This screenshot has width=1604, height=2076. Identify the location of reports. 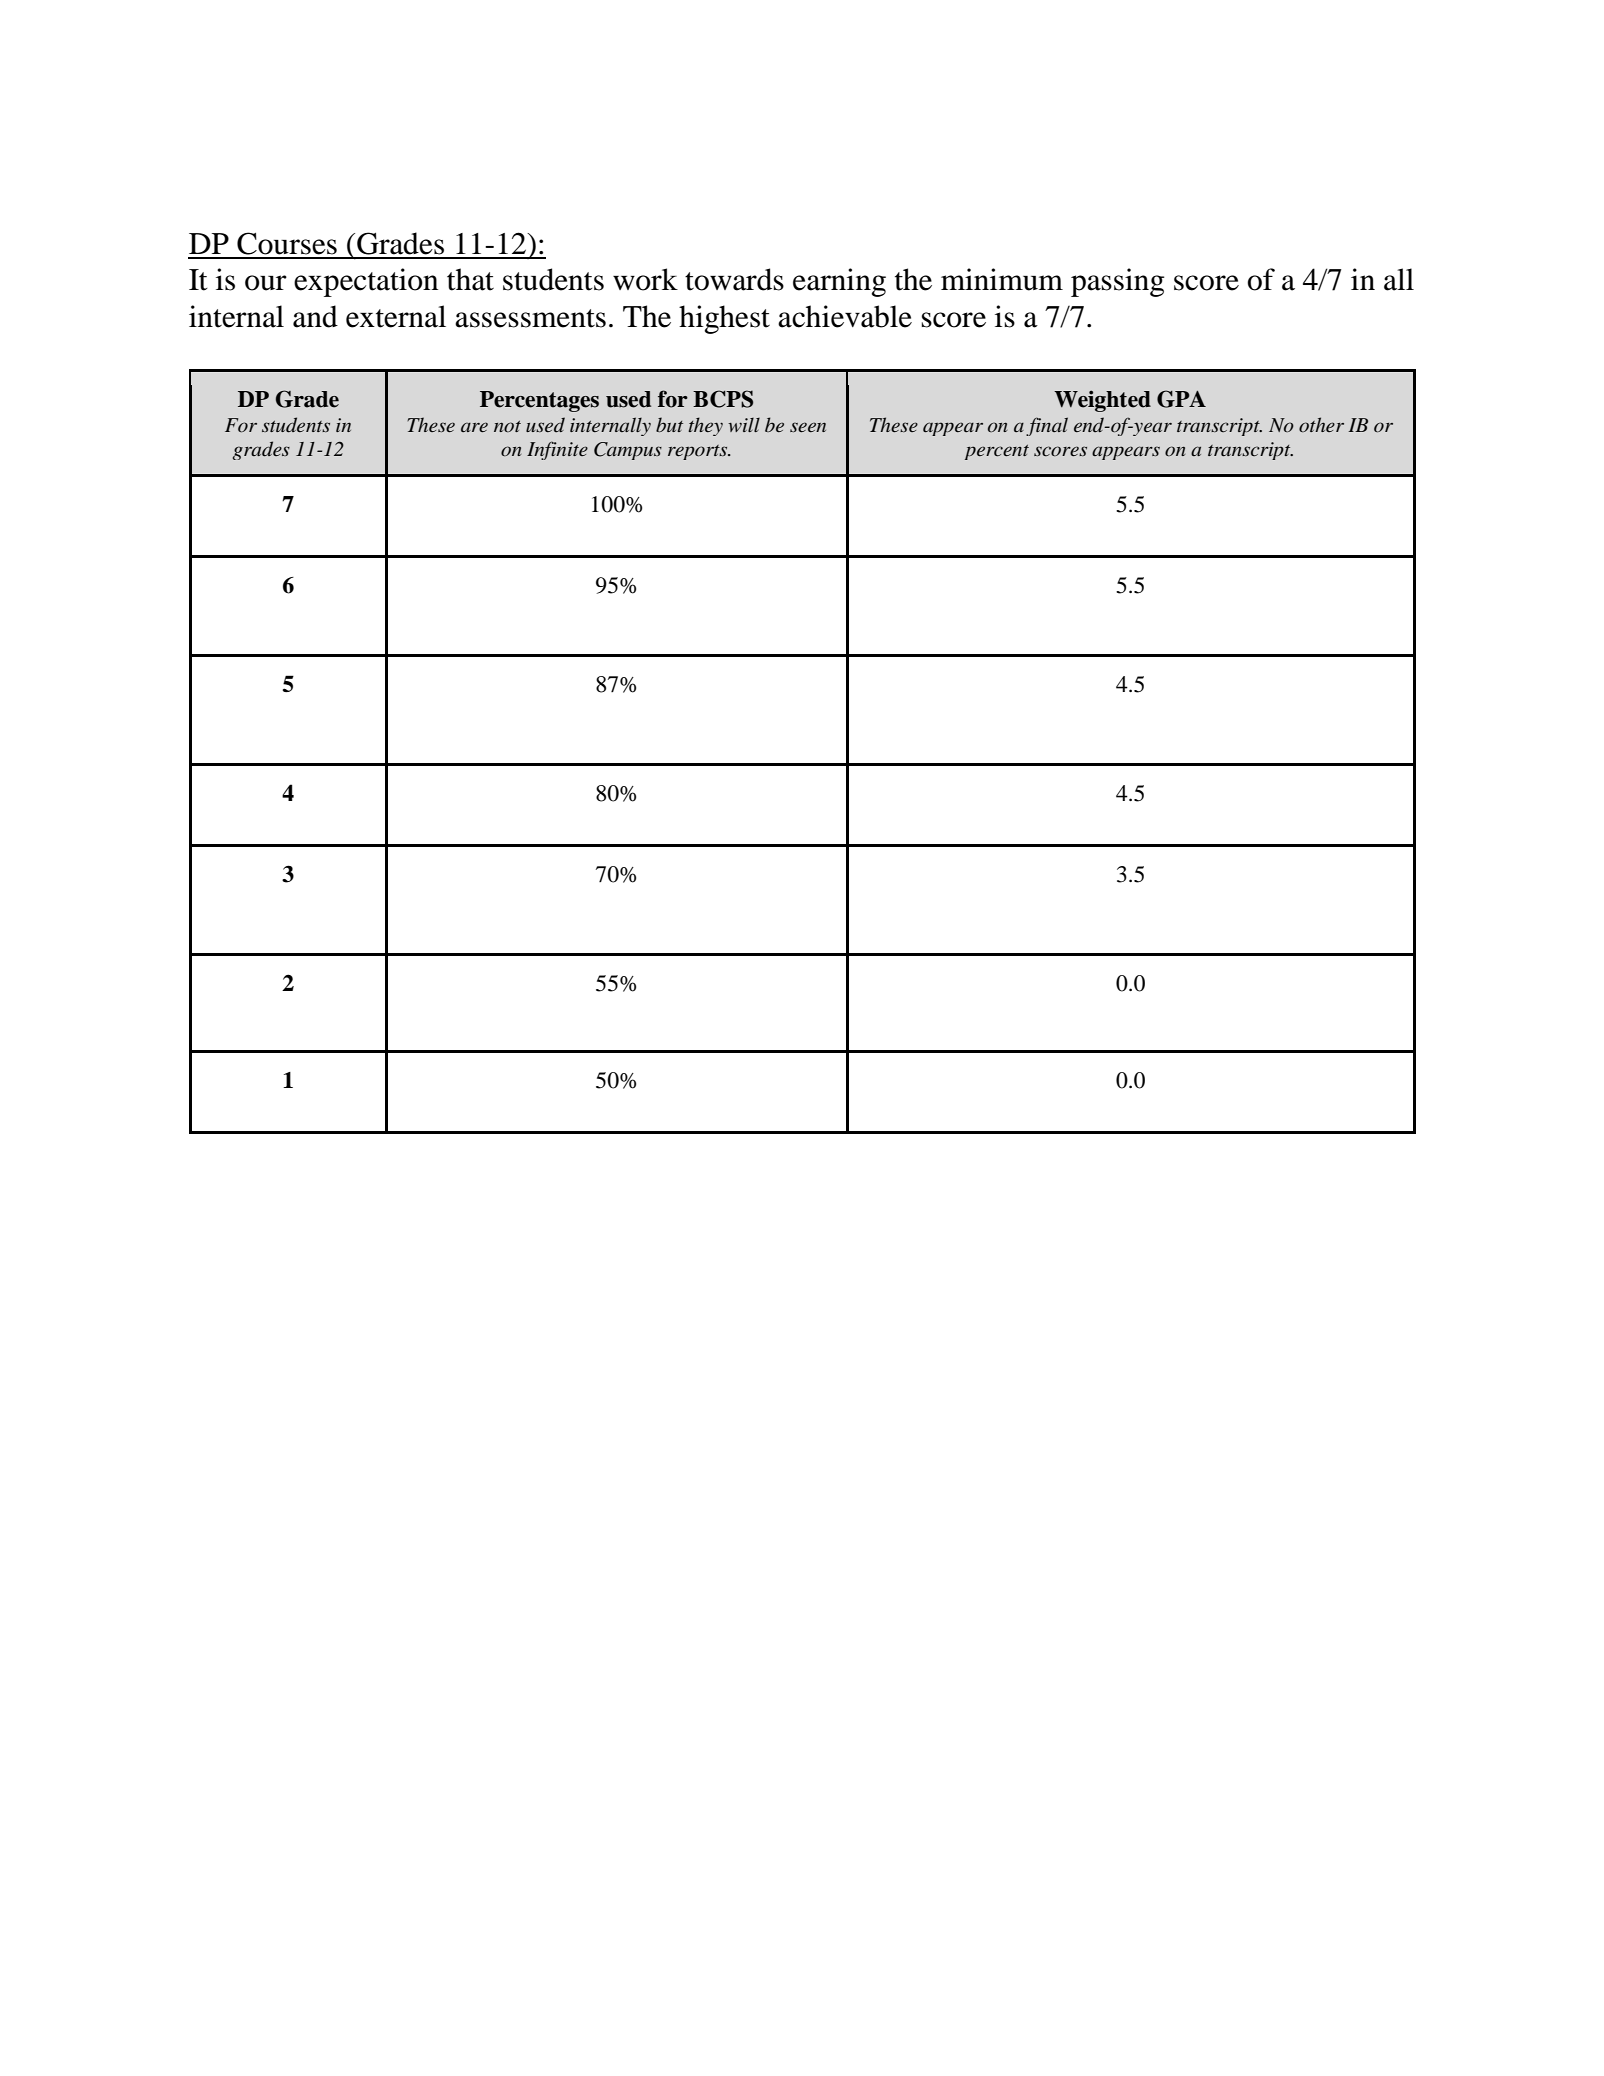
(699, 452).
